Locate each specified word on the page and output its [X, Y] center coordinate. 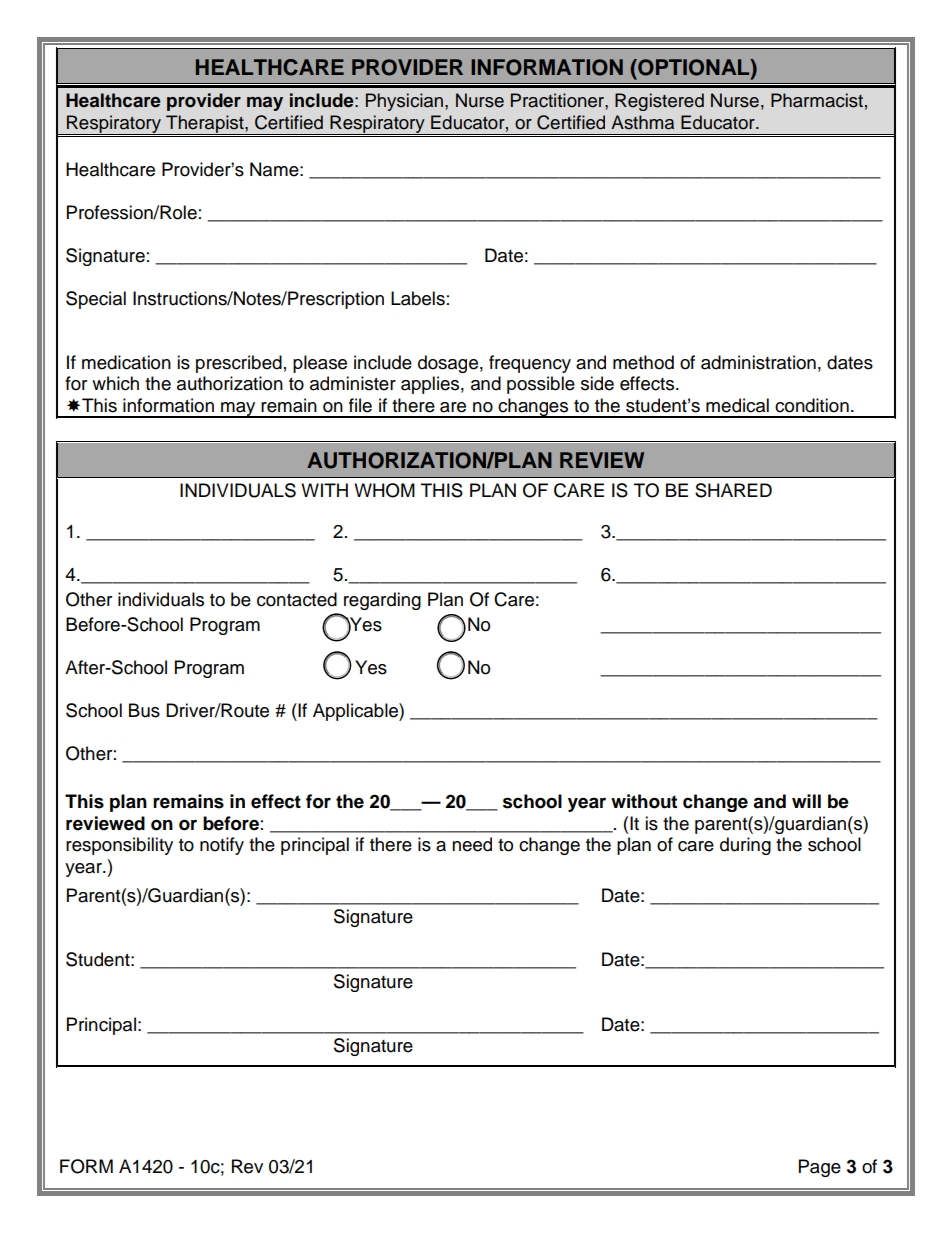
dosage [448, 364]
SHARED [733, 490]
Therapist [205, 125]
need [472, 844]
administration [758, 362]
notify [222, 846]
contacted [297, 599]
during [745, 846]
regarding [382, 601]
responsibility [119, 846]
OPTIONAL [694, 67]
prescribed [239, 364]
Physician [404, 102]
